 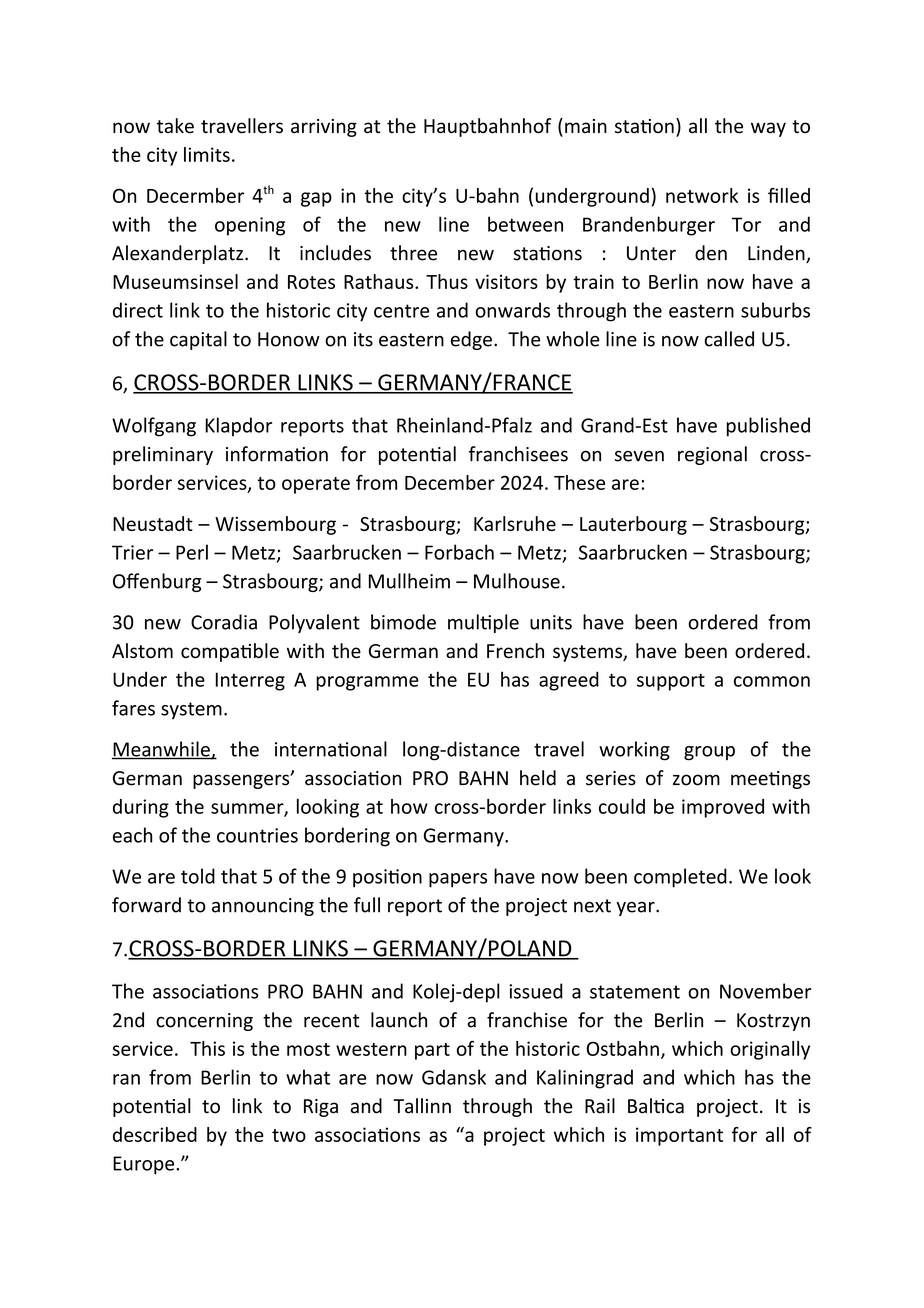 I want to click on countries, so click(x=257, y=835).
